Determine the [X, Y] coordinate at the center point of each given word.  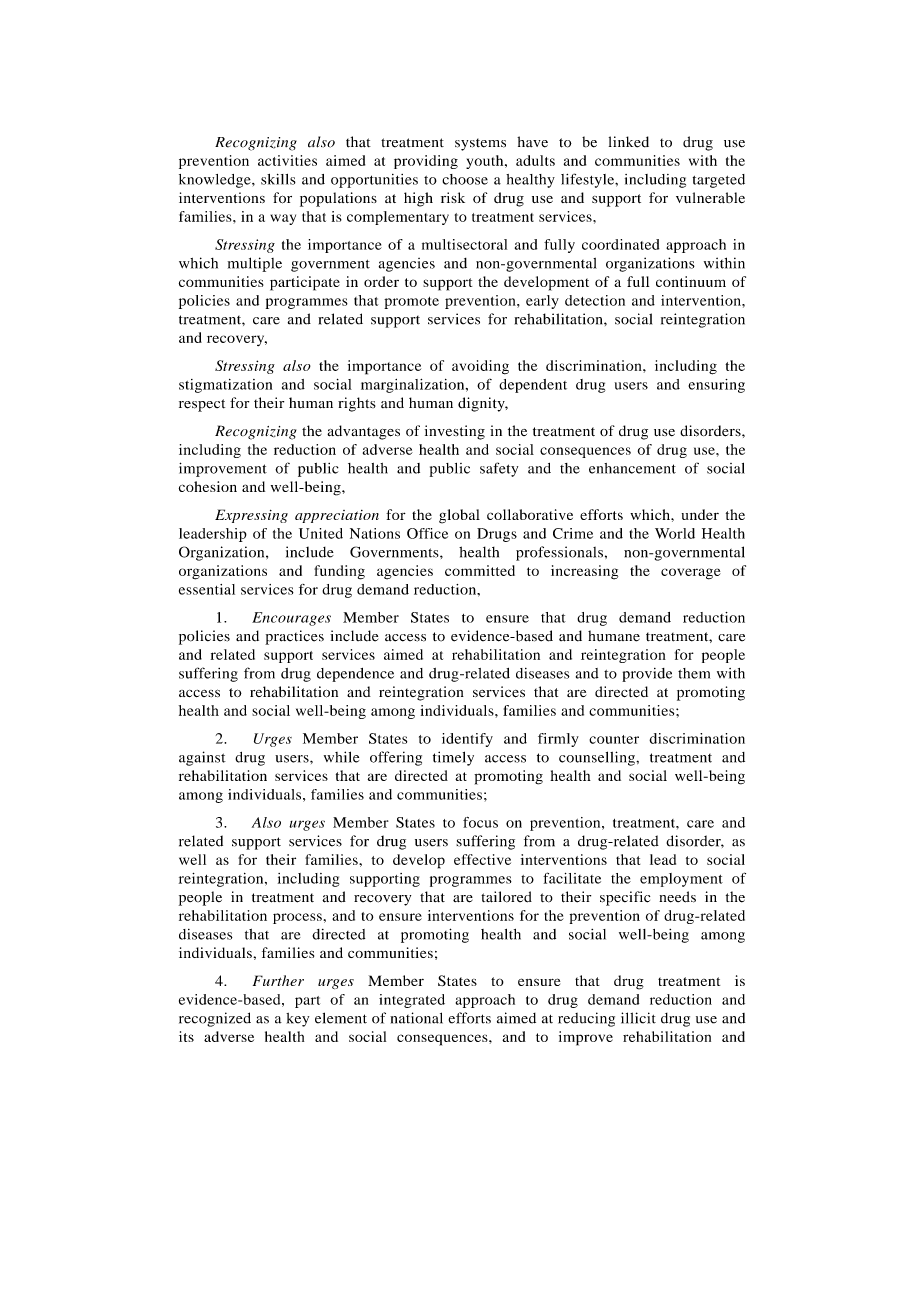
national [416, 1018]
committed [480, 570]
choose [465, 179]
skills [278, 179]
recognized [215, 1019]
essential [207, 589]
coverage [691, 574]
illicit [638, 1018]
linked [629, 142]
